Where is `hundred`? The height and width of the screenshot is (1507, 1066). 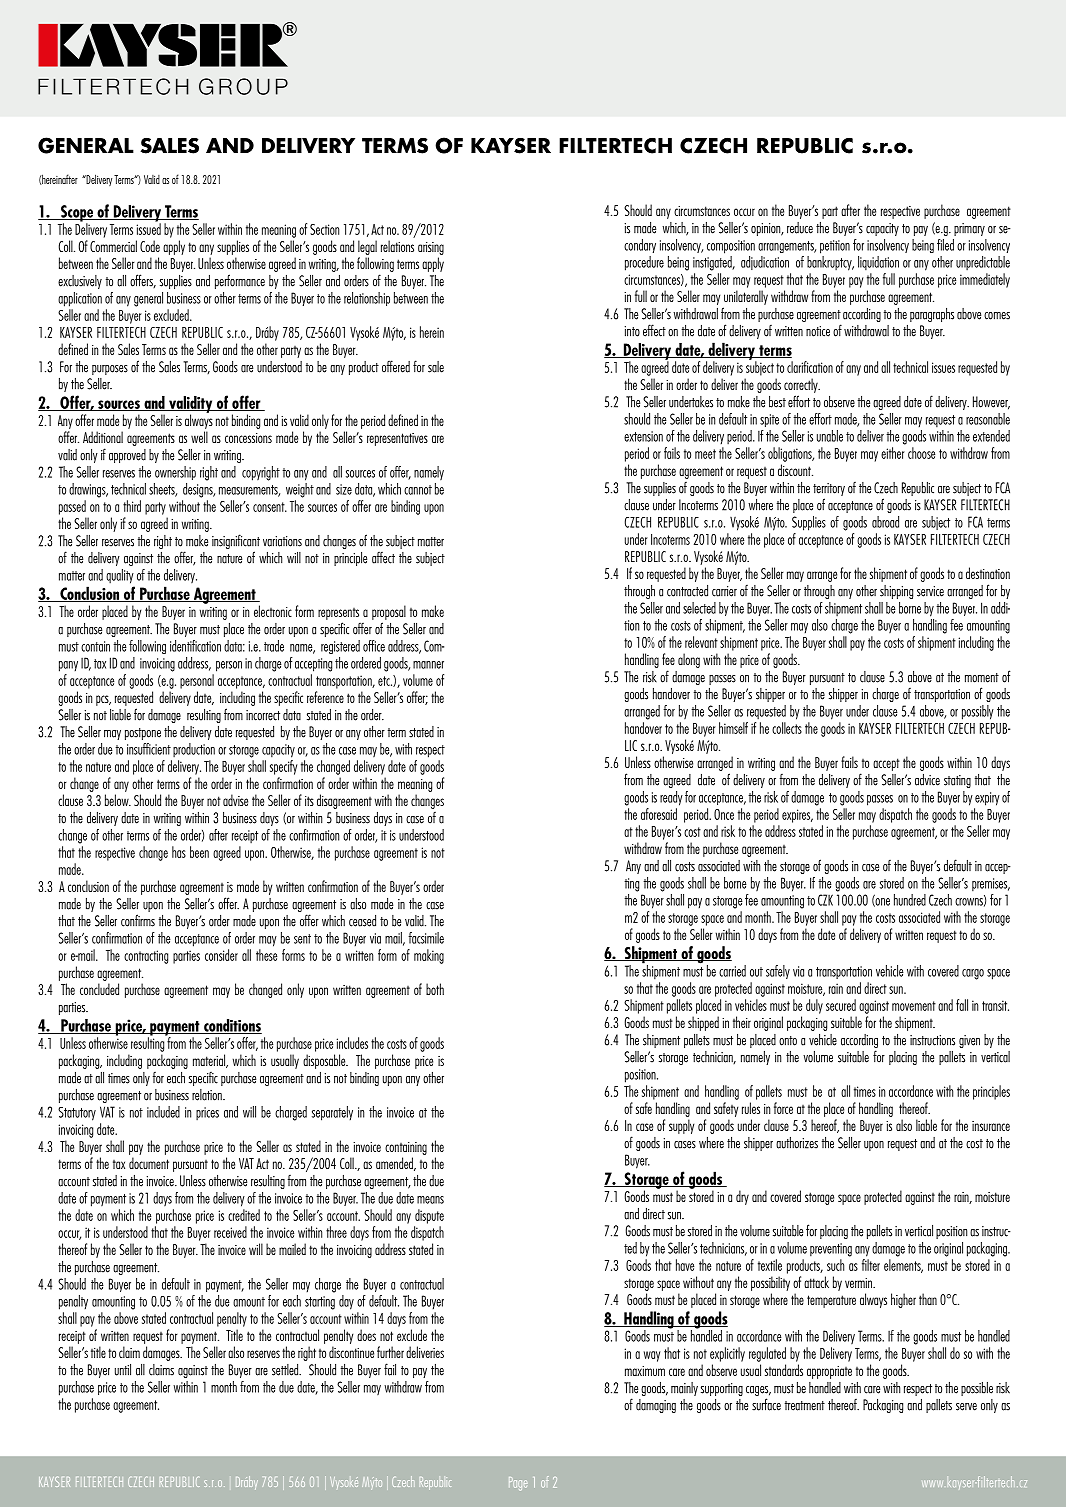
hundred is located at coordinates (910, 900).
